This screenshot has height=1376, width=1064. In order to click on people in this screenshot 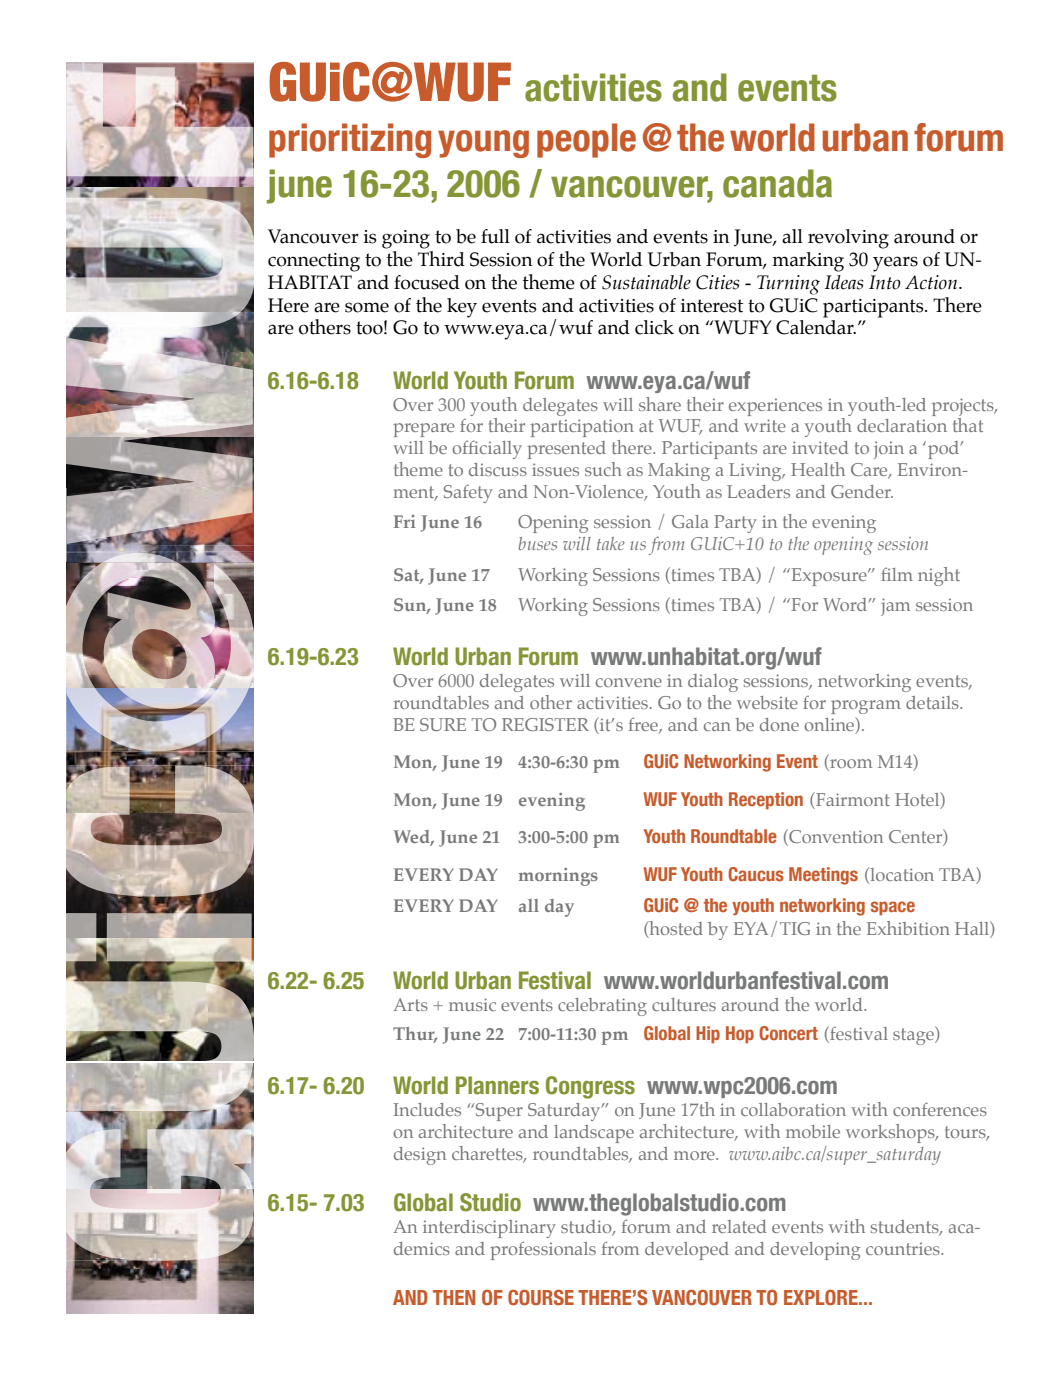, I will do `click(586, 140)`.
